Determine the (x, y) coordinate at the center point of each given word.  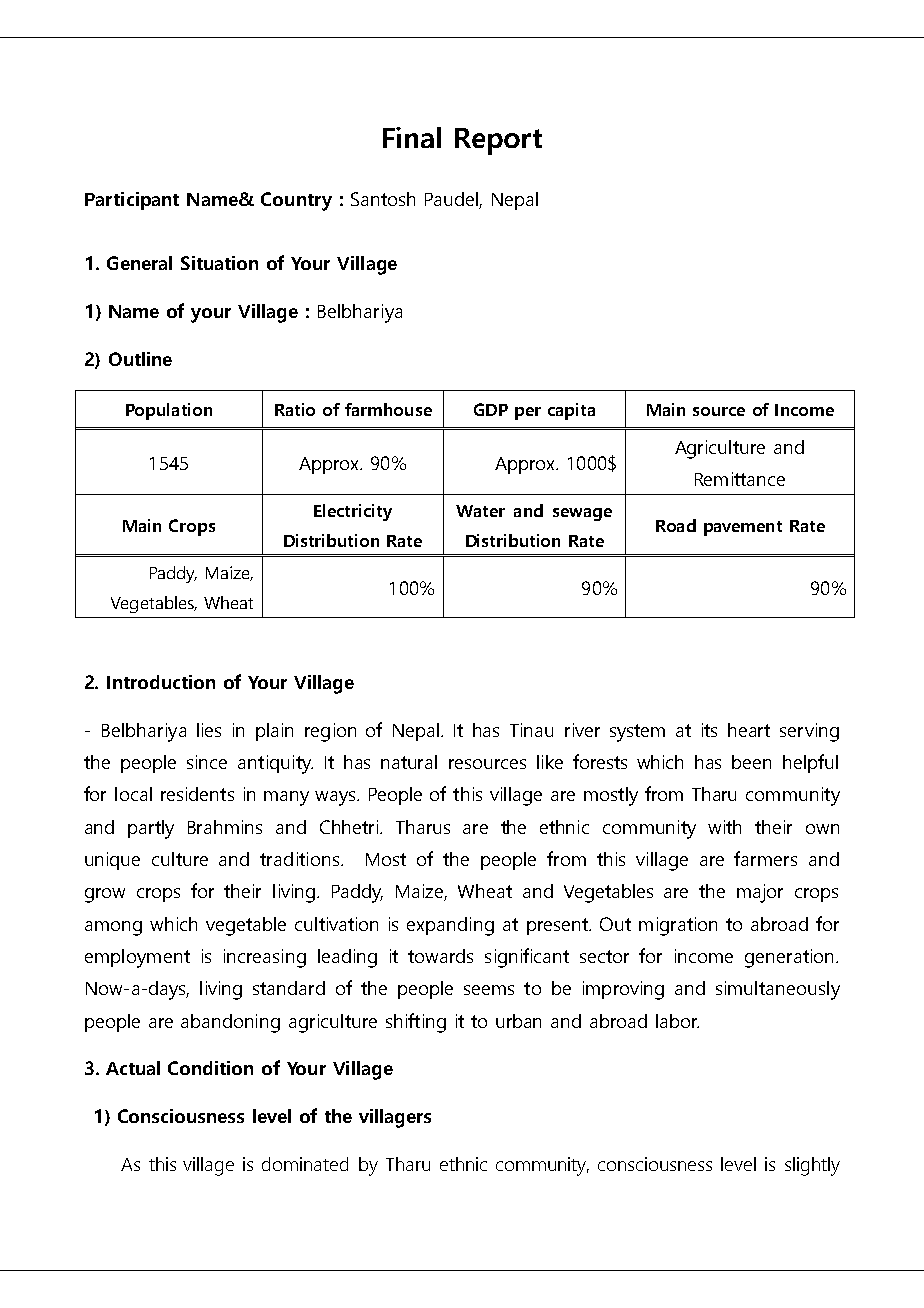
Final (412, 137)
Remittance (740, 479)
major (760, 893)
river (582, 730)
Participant (132, 201)
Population (169, 411)
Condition (210, 1068)
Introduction (161, 682)
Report (498, 141)
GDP (491, 409)
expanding (450, 926)
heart (749, 730)
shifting (416, 1023)
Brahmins (225, 827)
